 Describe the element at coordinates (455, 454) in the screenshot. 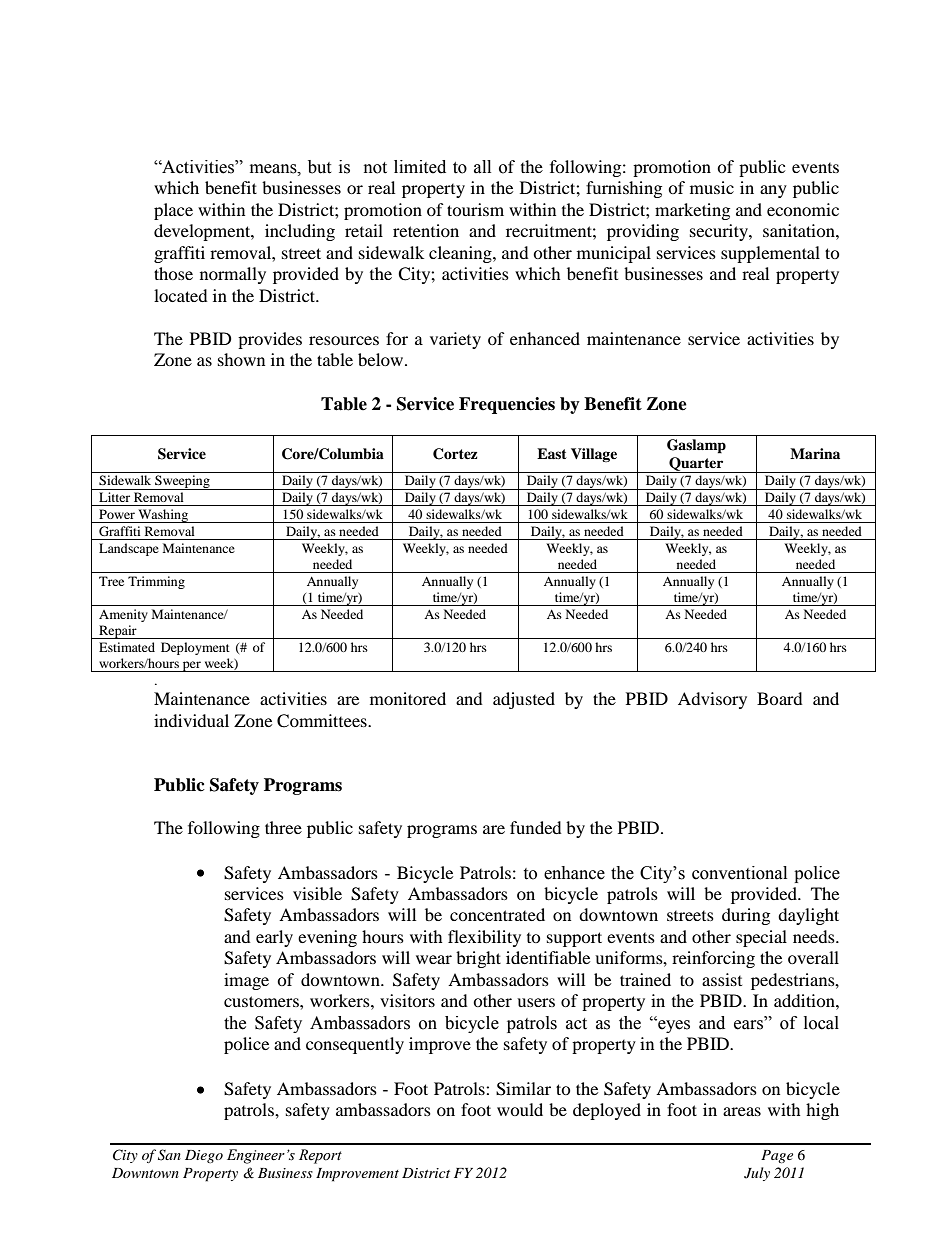

I see `Cortez` at that location.
